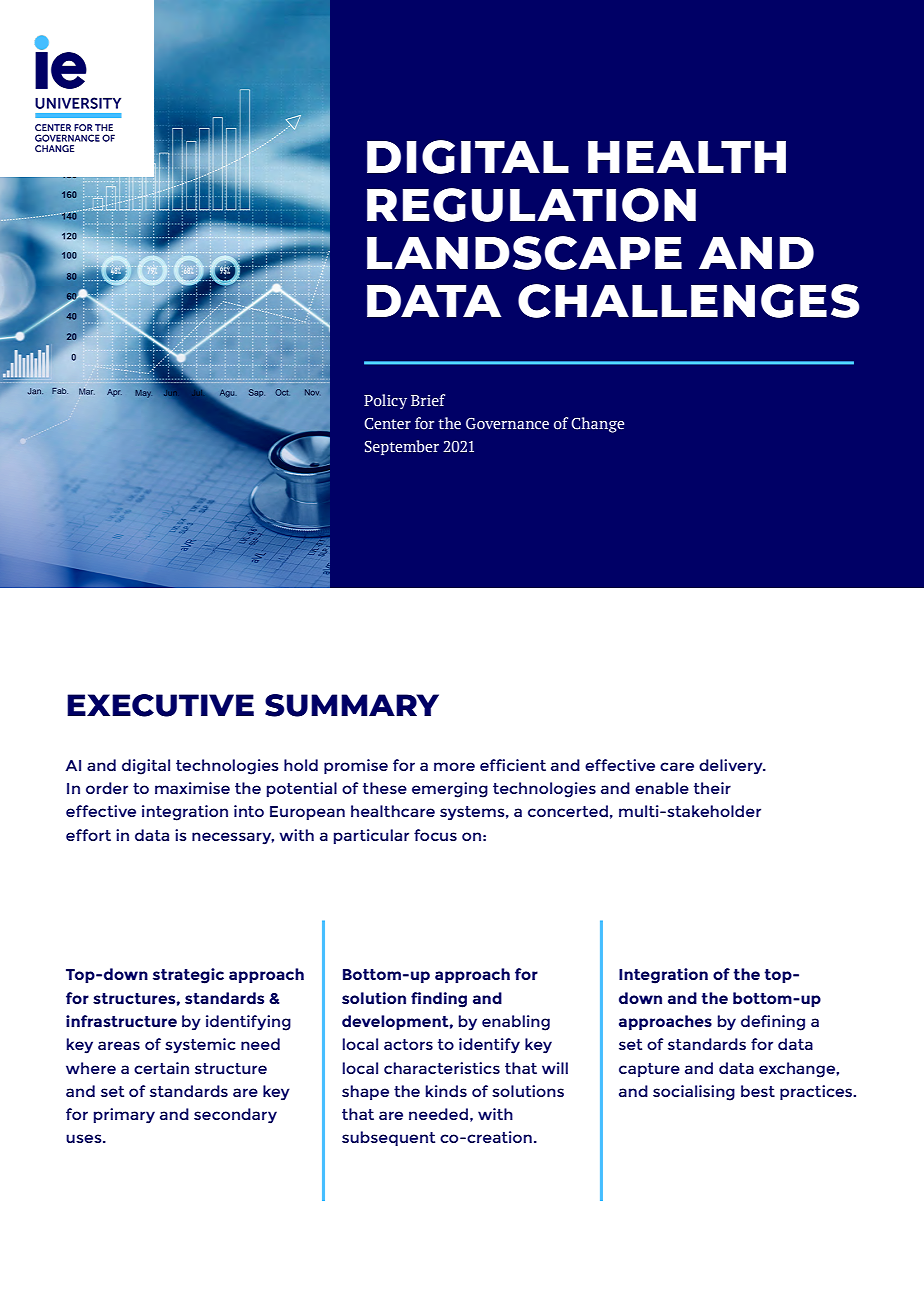 Image resolution: width=924 pixels, height=1308 pixels. Describe the element at coordinates (758, 1091) in the screenshot. I see `best` at that location.
